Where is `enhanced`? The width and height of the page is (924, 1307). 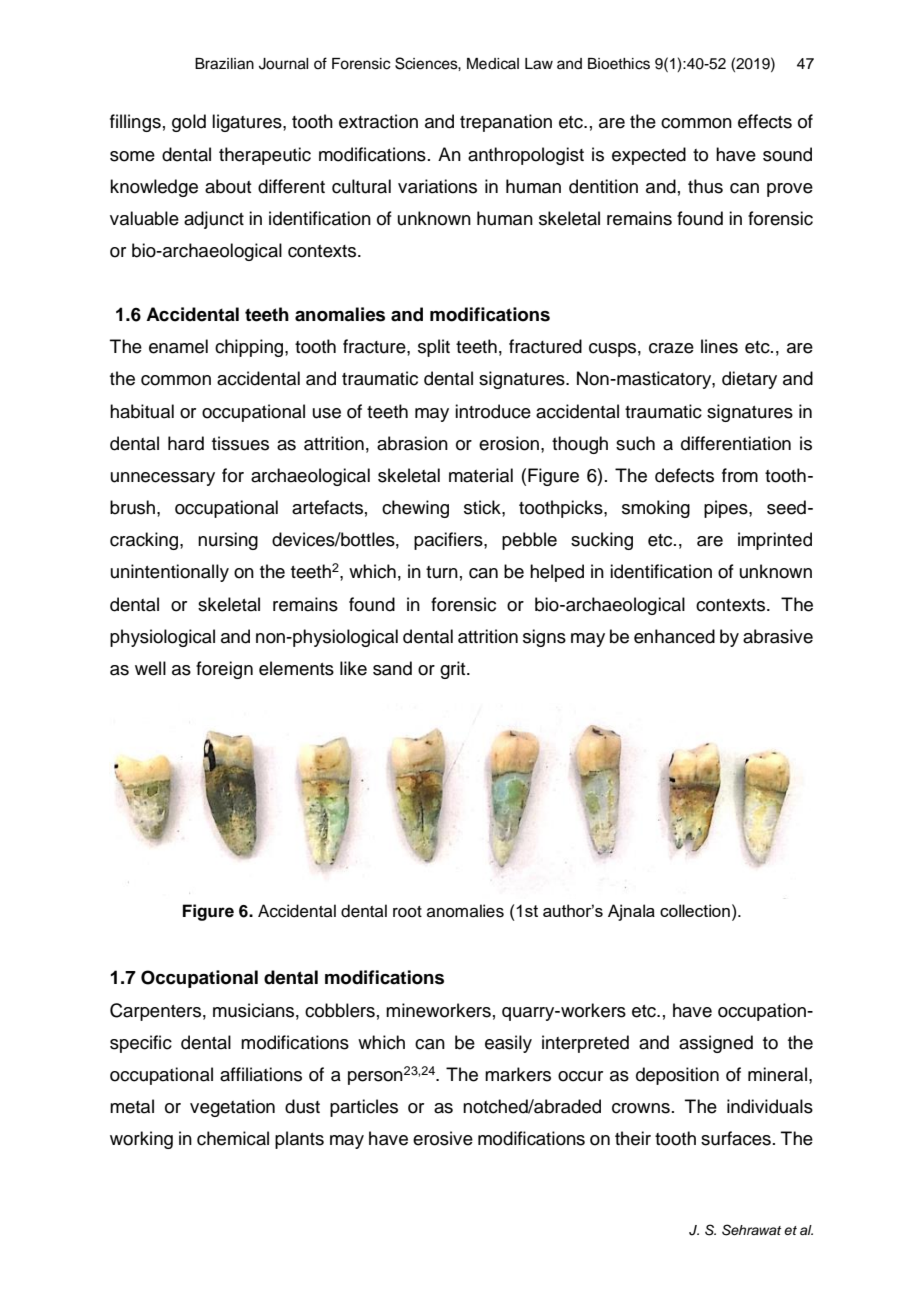 enhanced is located at coordinates (674, 636).
